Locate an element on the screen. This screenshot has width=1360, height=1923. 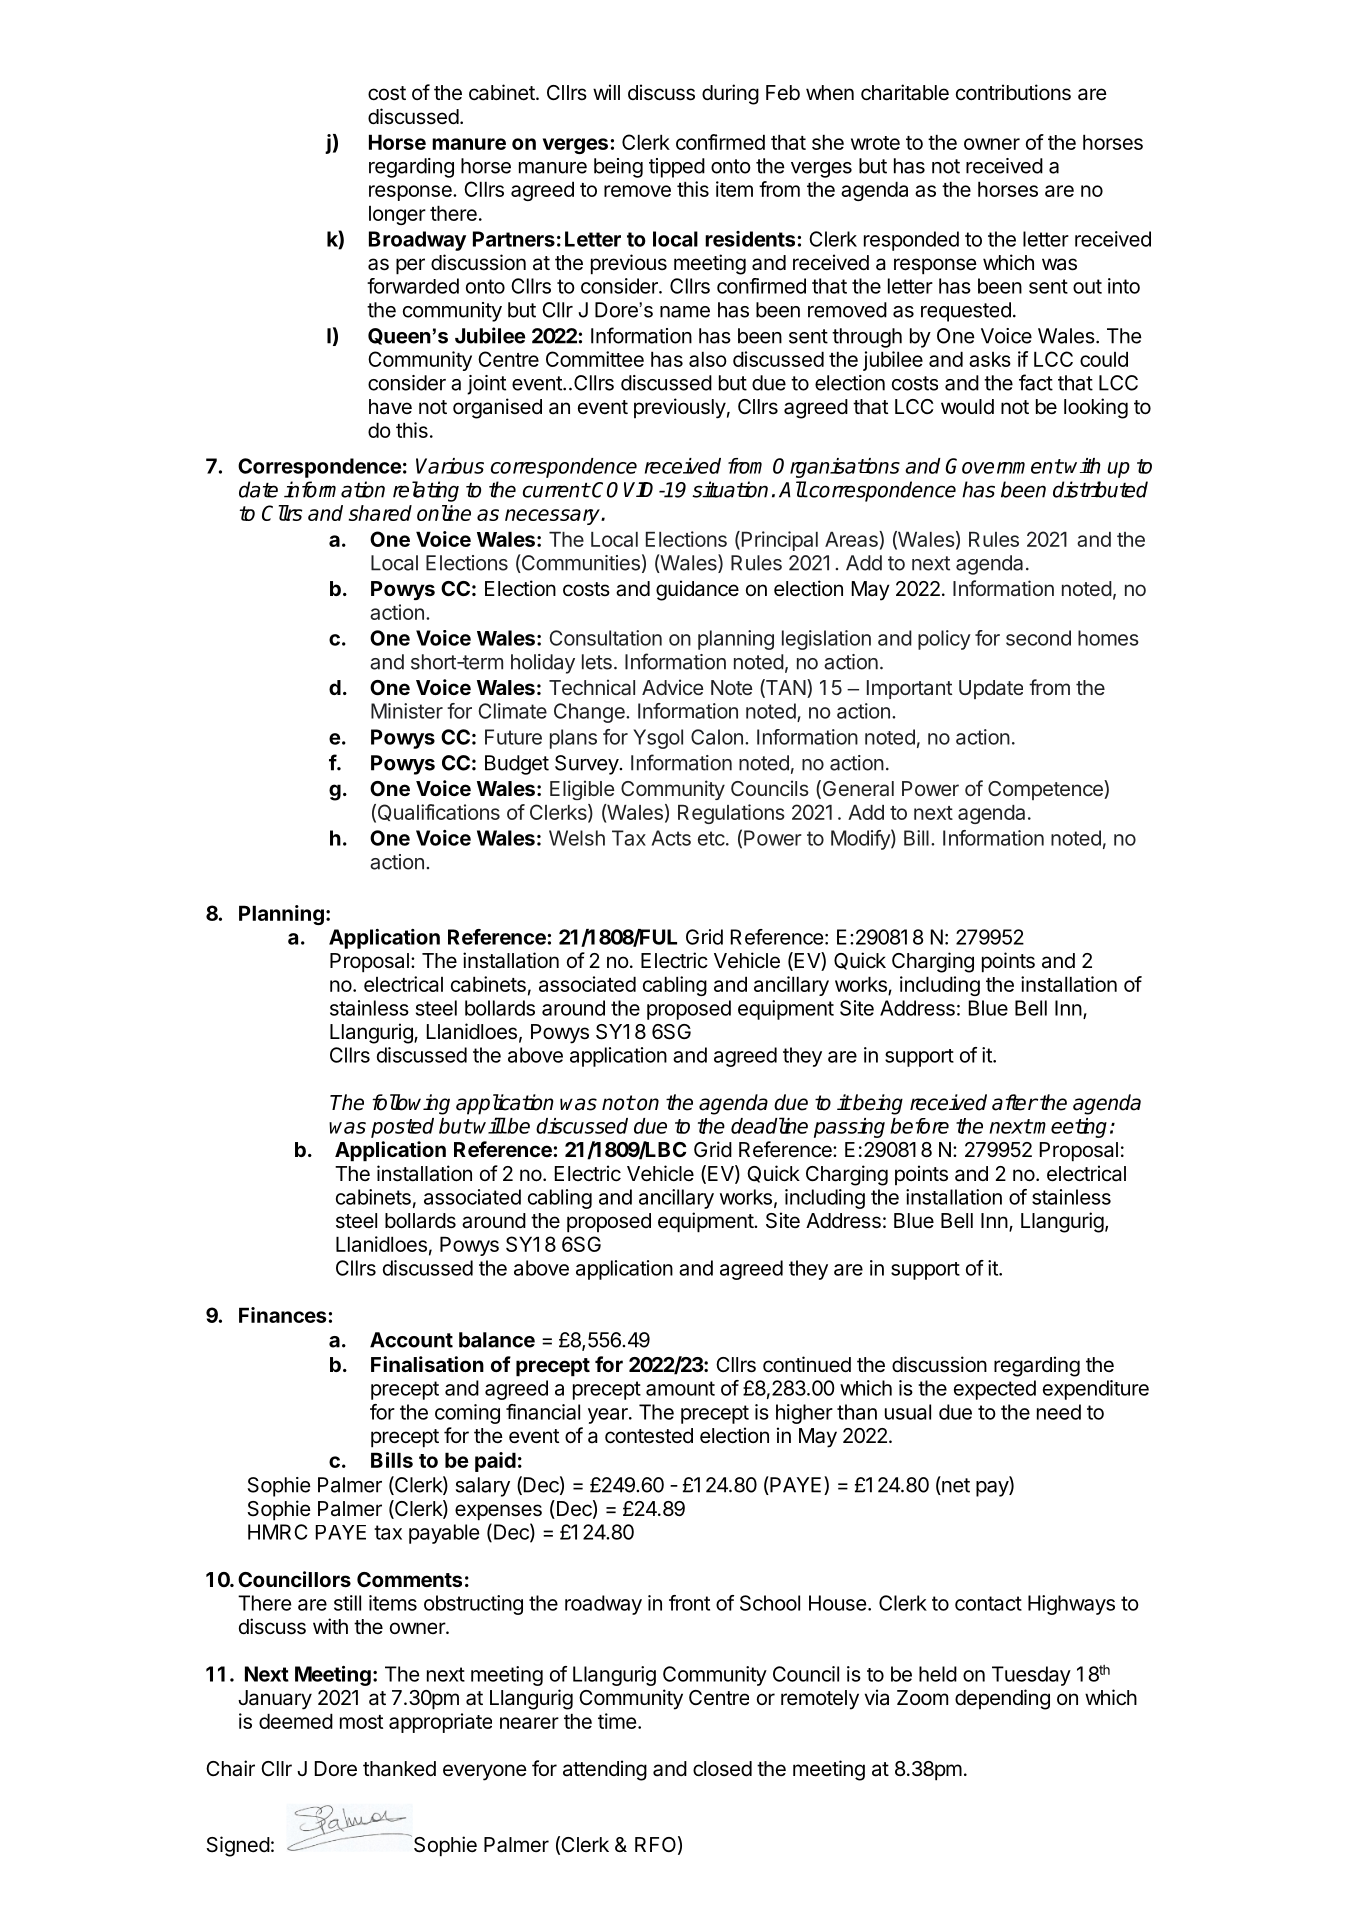
tipped is located at coordinates (677, 168).
